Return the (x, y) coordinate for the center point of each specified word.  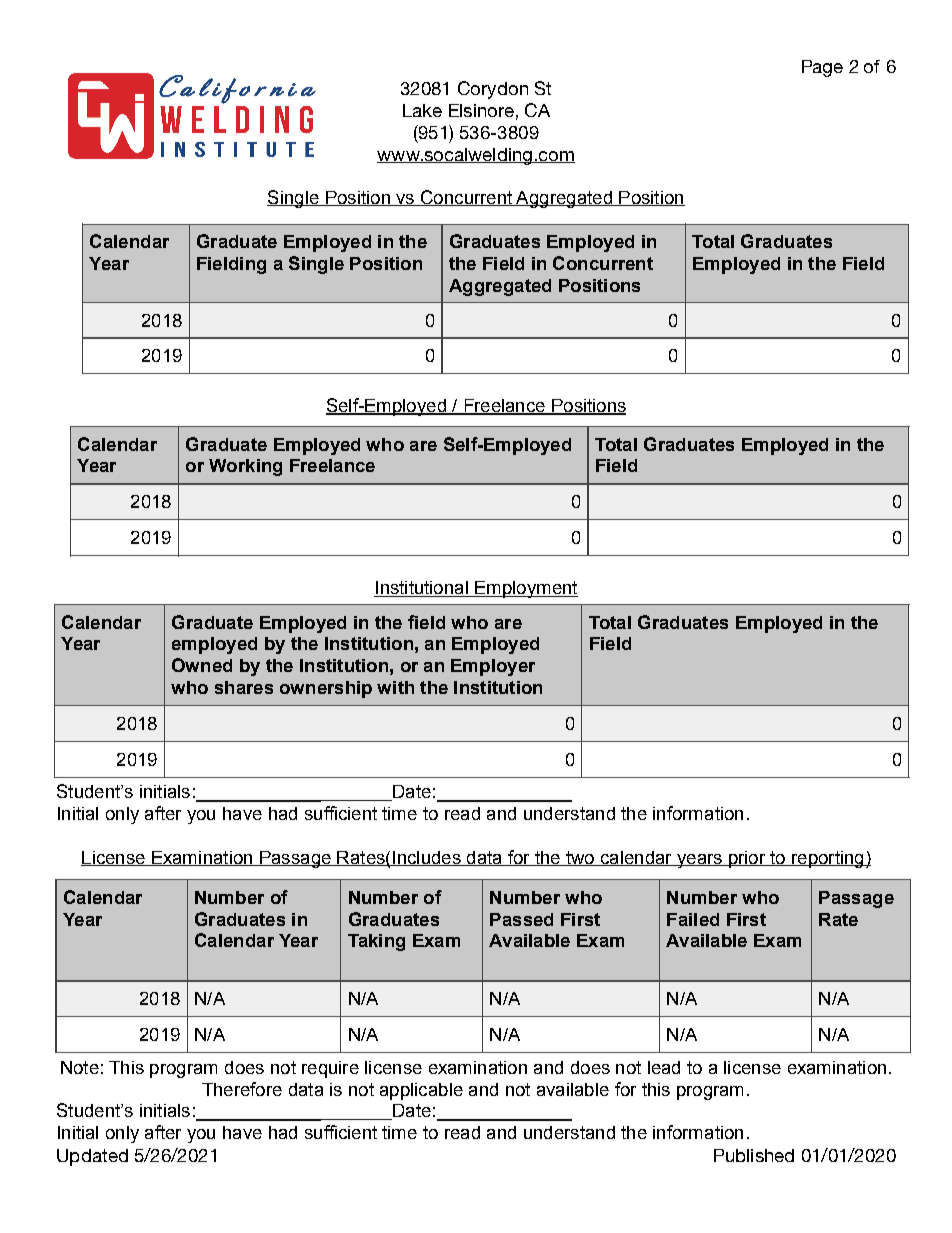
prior (747, 859)
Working (245, 467)
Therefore (242, 1089)
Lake (422, 110)
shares (244, 687)
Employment (525, 589)
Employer (493, 667)
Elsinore (481, 110)
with (395, 687)
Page (822, 68)
